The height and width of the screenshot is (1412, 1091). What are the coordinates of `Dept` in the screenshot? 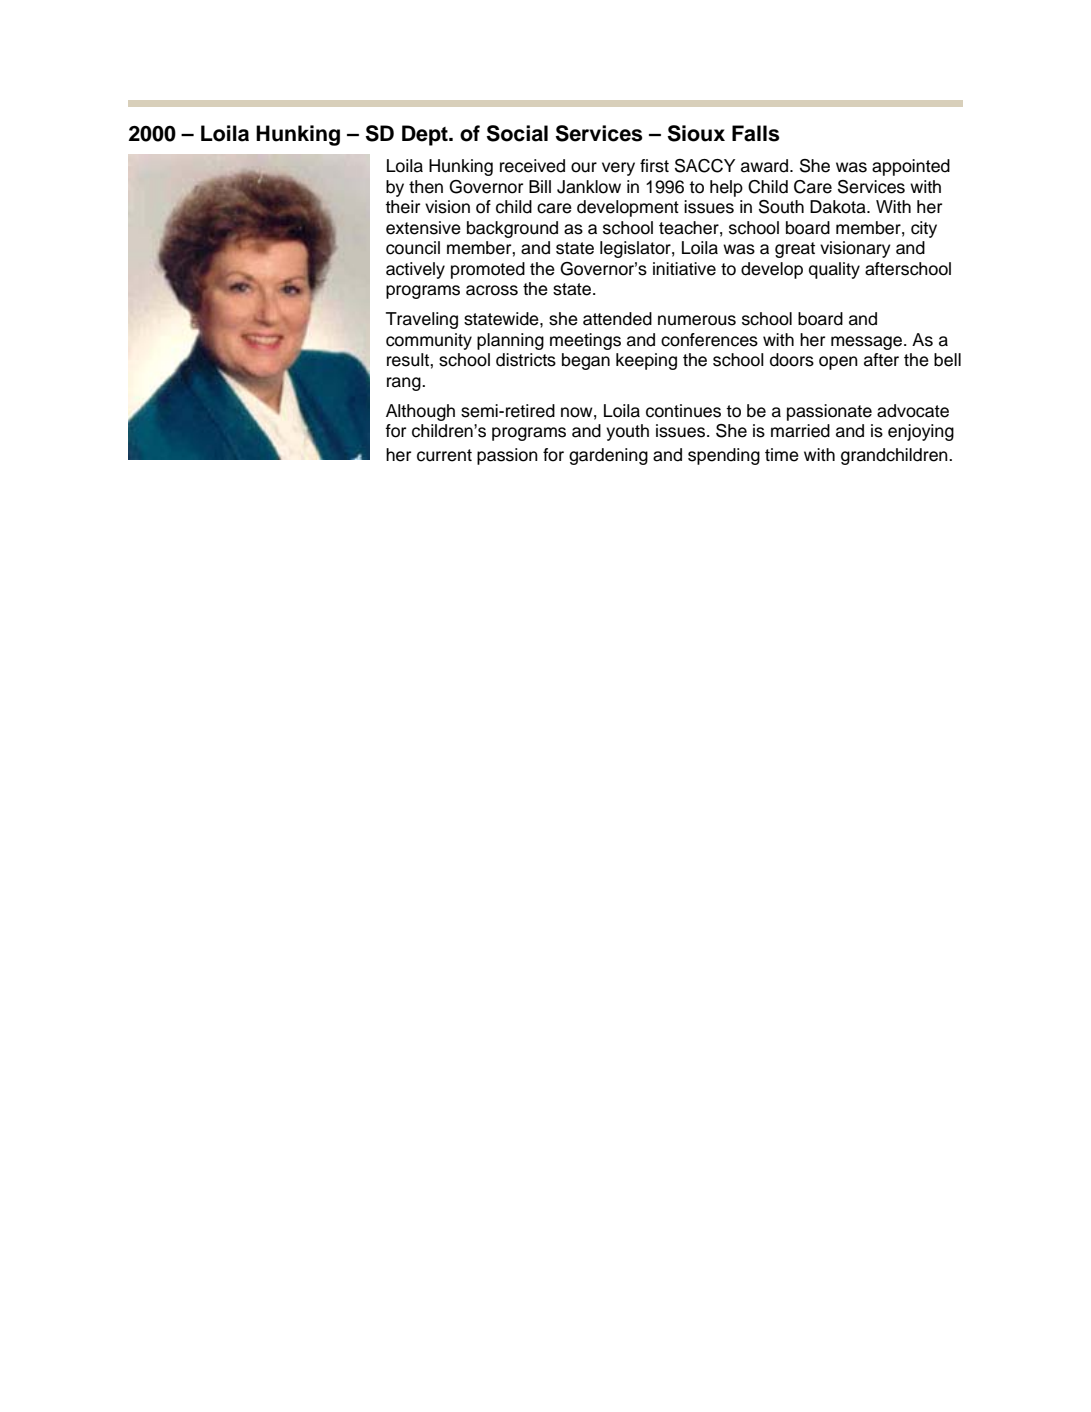 It's located at (426, 135).
